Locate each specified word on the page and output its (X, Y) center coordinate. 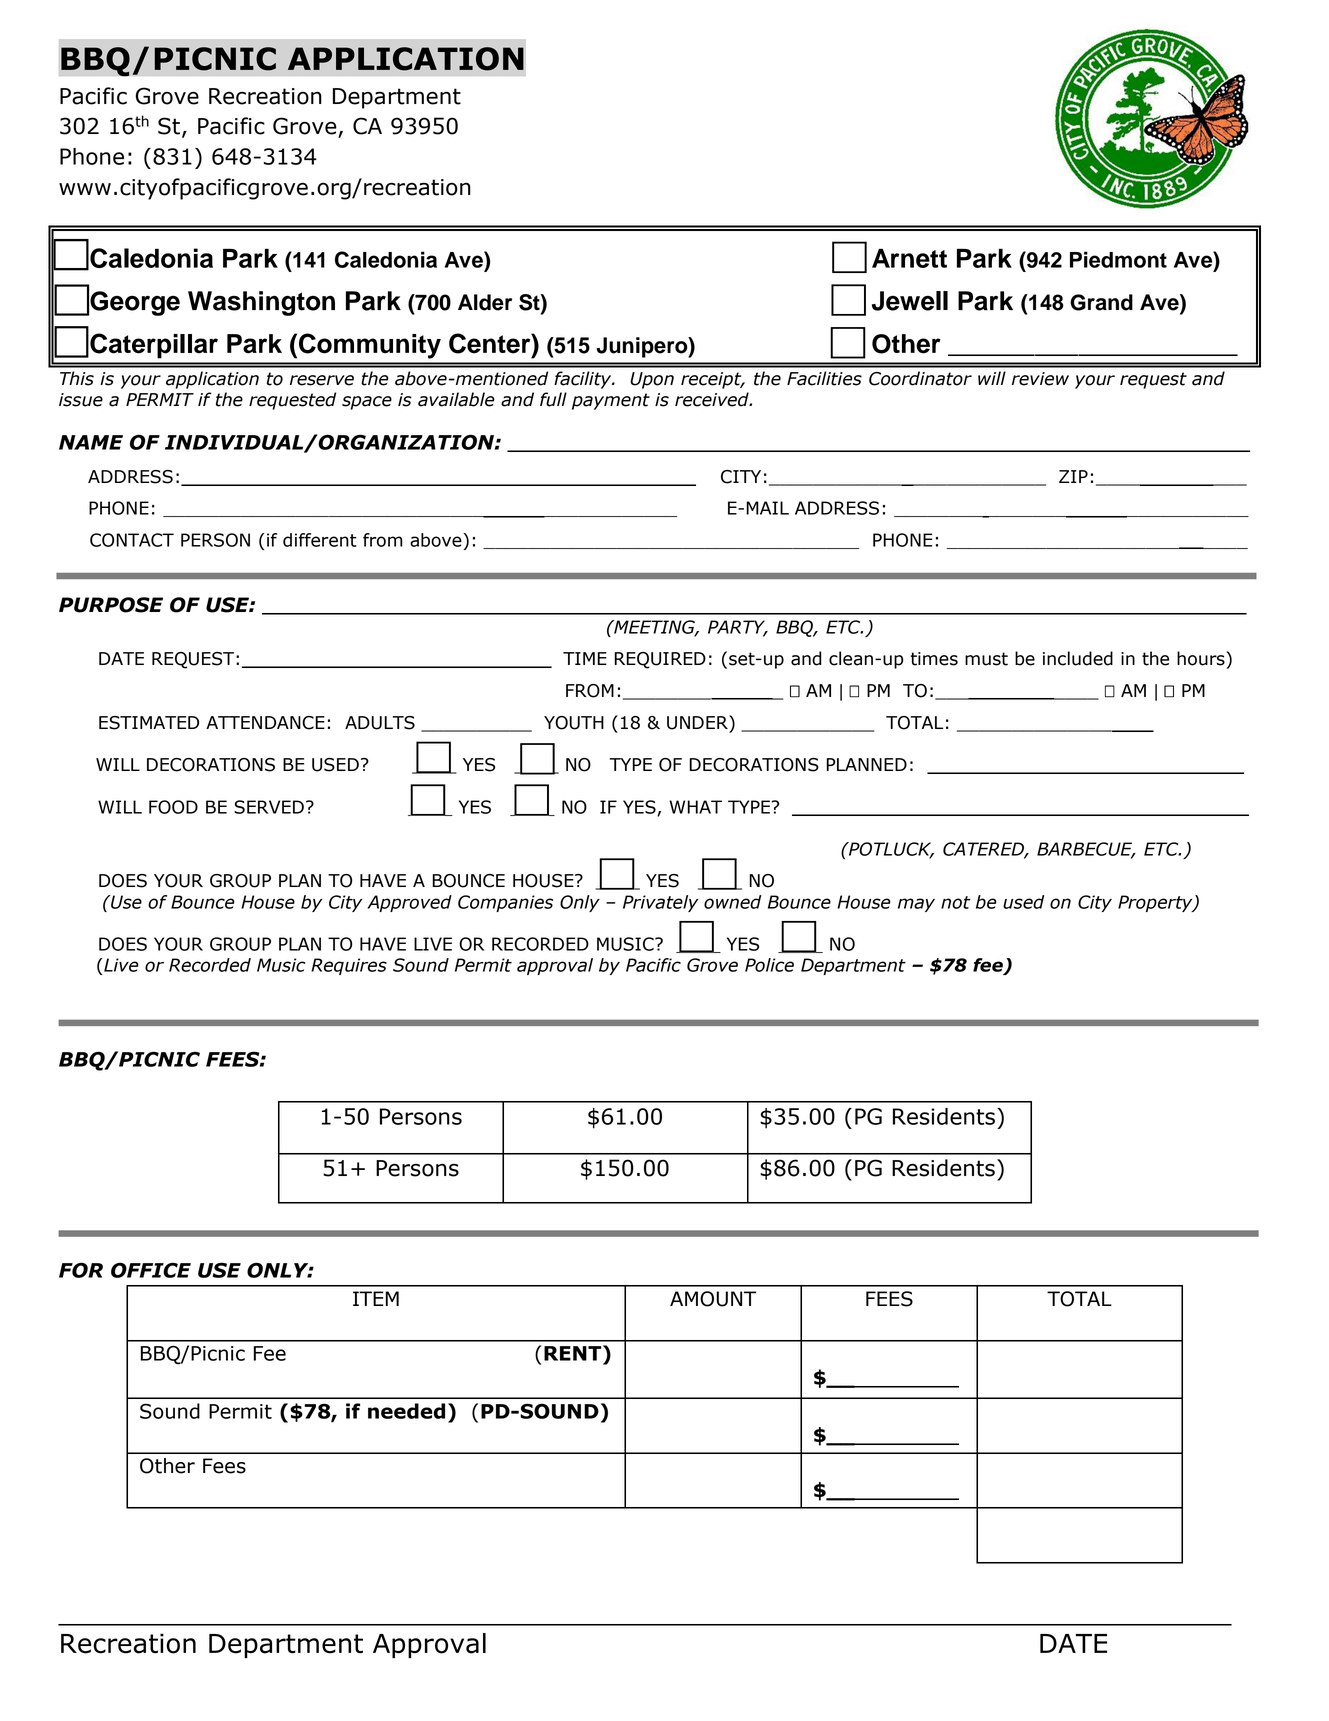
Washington (261, 303)
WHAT (695, 807)
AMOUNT (713, 1299)
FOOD (173, 807)
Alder (485, 302)
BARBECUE (1086, 850)
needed (406, 1411)
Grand (1101, 302)
